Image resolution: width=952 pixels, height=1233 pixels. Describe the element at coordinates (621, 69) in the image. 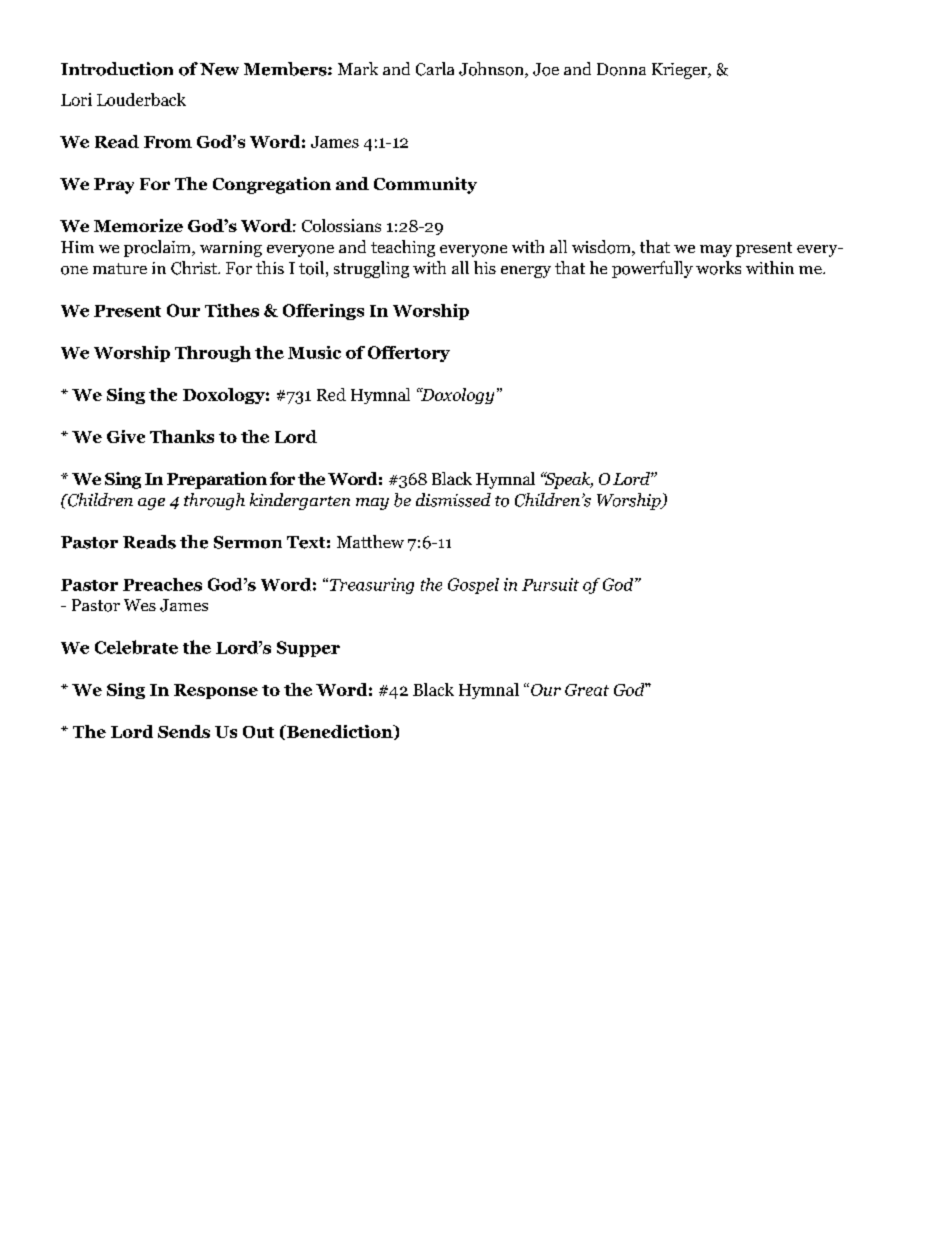

I see `Donna` at that location.
